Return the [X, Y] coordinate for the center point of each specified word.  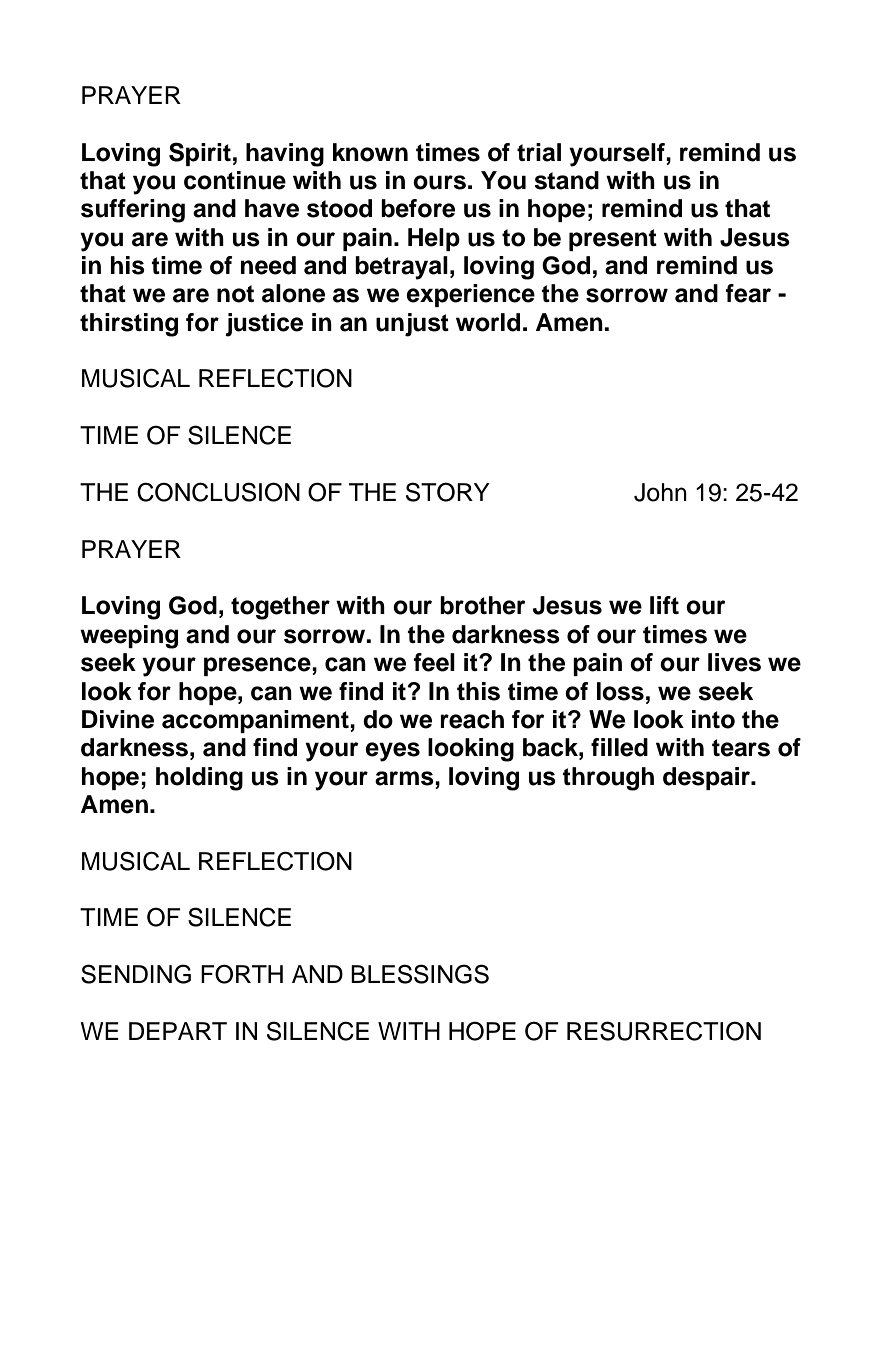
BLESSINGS [420, 974]
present [613, 240]
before [418, 208]
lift [664, 605]
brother [483, 605]
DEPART [178, 1031]
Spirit [200, 154]
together [280, 608]
